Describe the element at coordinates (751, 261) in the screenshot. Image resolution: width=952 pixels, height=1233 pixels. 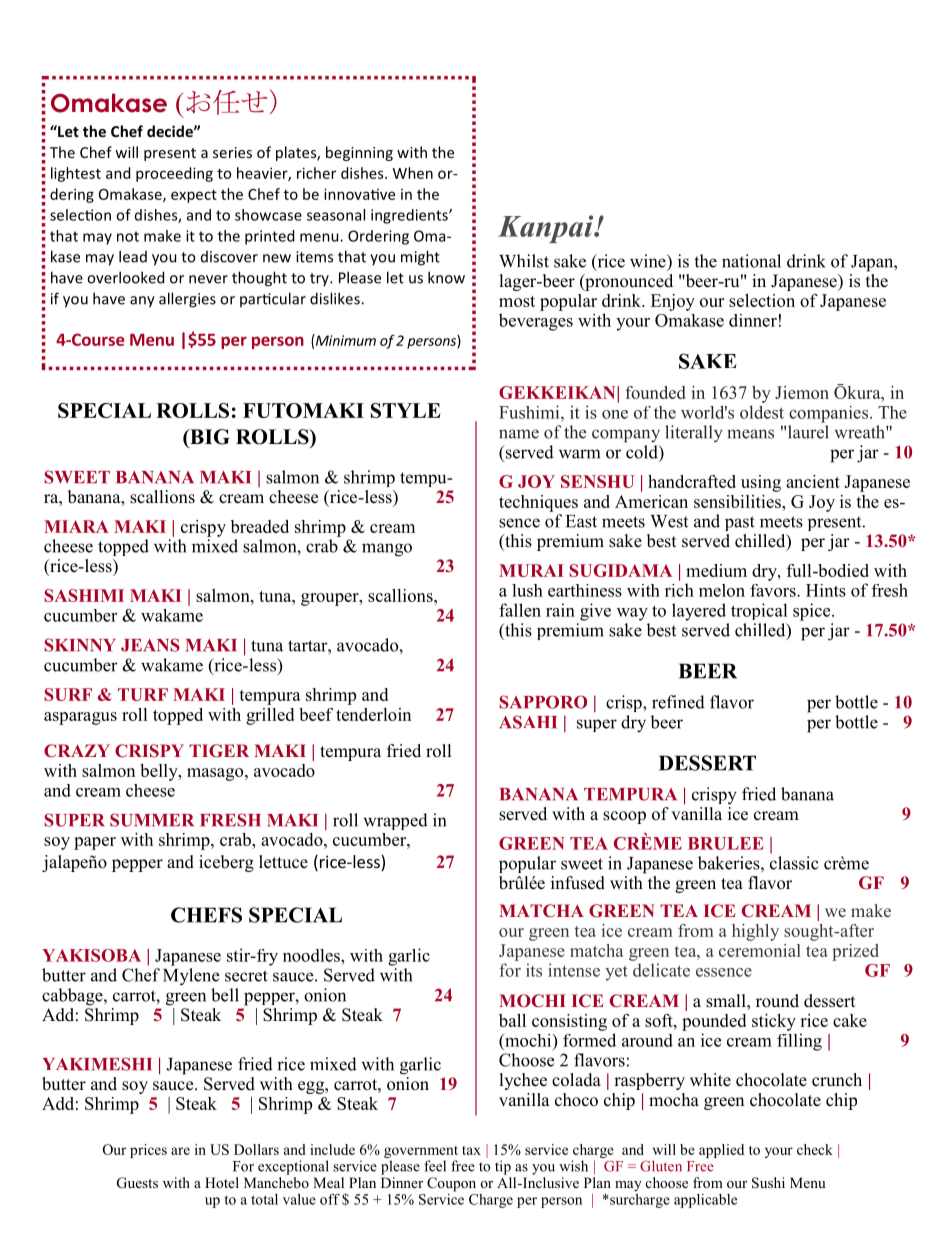
I see `national` at that location.
